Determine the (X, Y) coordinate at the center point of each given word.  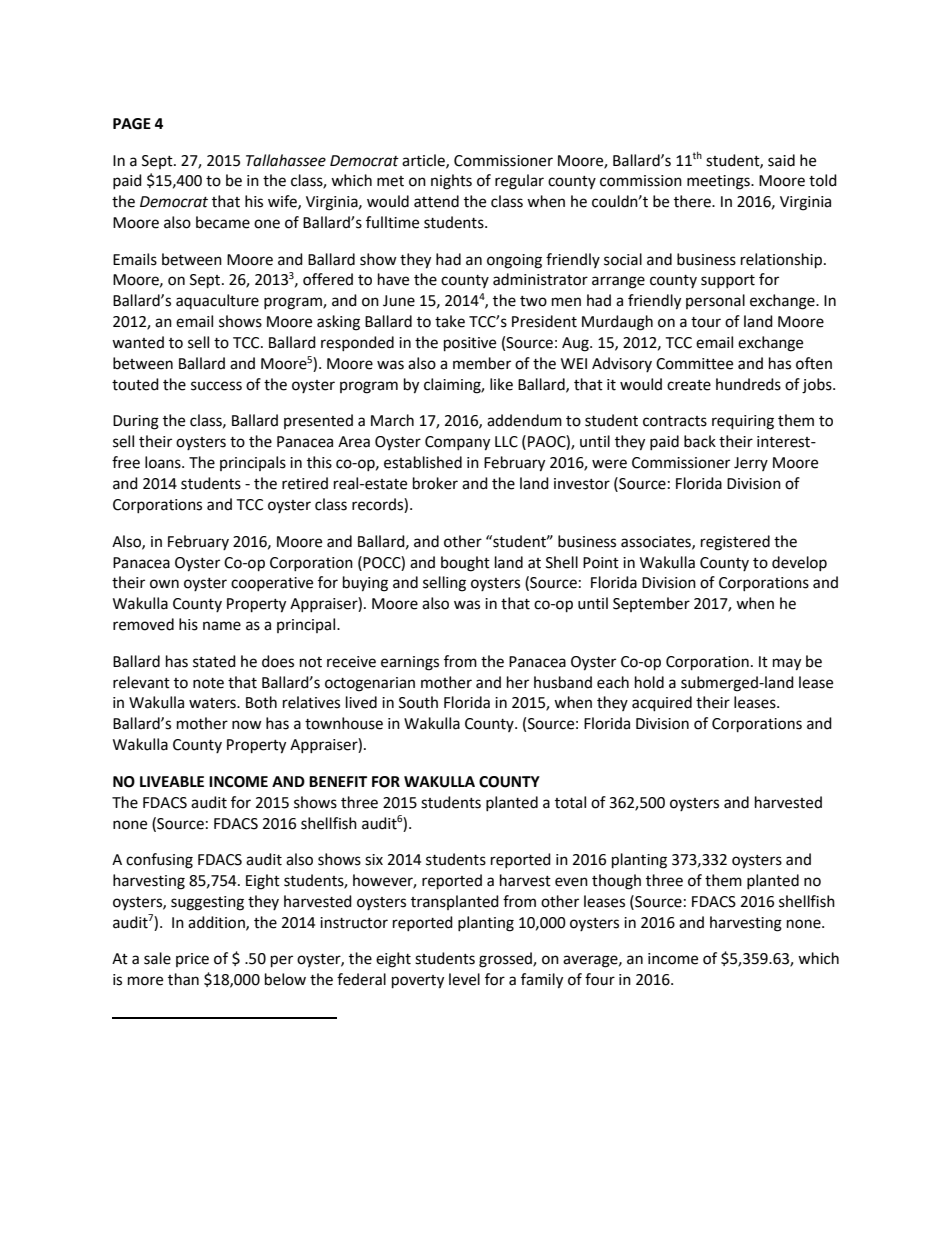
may (787, 664)
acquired (662, 704)
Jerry (751, 464)
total (570, 802)
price (192, 960)
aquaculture (217, 301)
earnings (410, 663)
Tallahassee (286, 160)
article (424, 161)
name (222, 626)
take (450, 321)
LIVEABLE (172, 781)
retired (305, 483)
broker (435, 483)
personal (715, 301)
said (781, 160)
